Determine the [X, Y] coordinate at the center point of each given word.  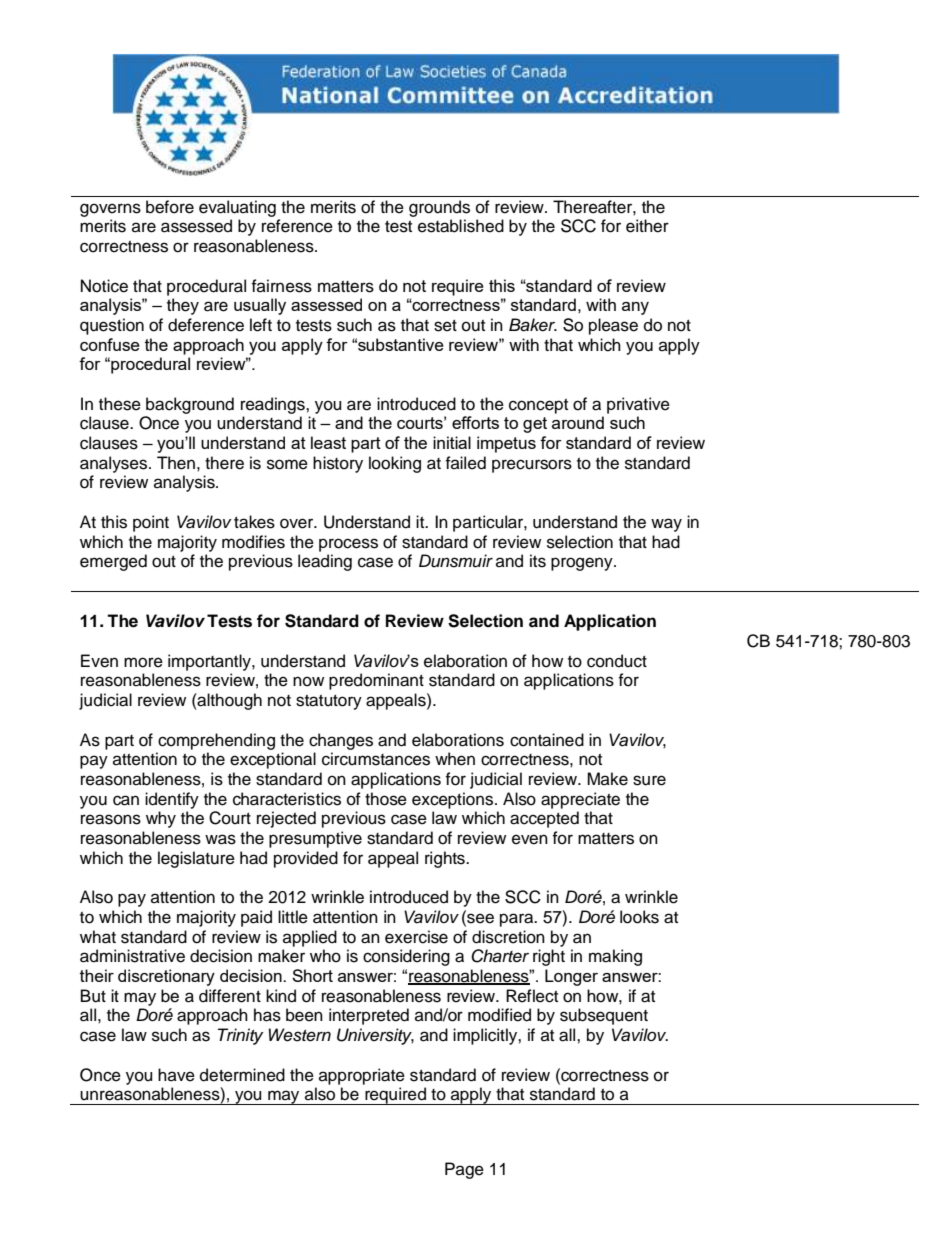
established [461, 226]
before [170, 207]
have [176, 1075]
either [647, 226]
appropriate [362, 1076]
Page [464, 1170]
